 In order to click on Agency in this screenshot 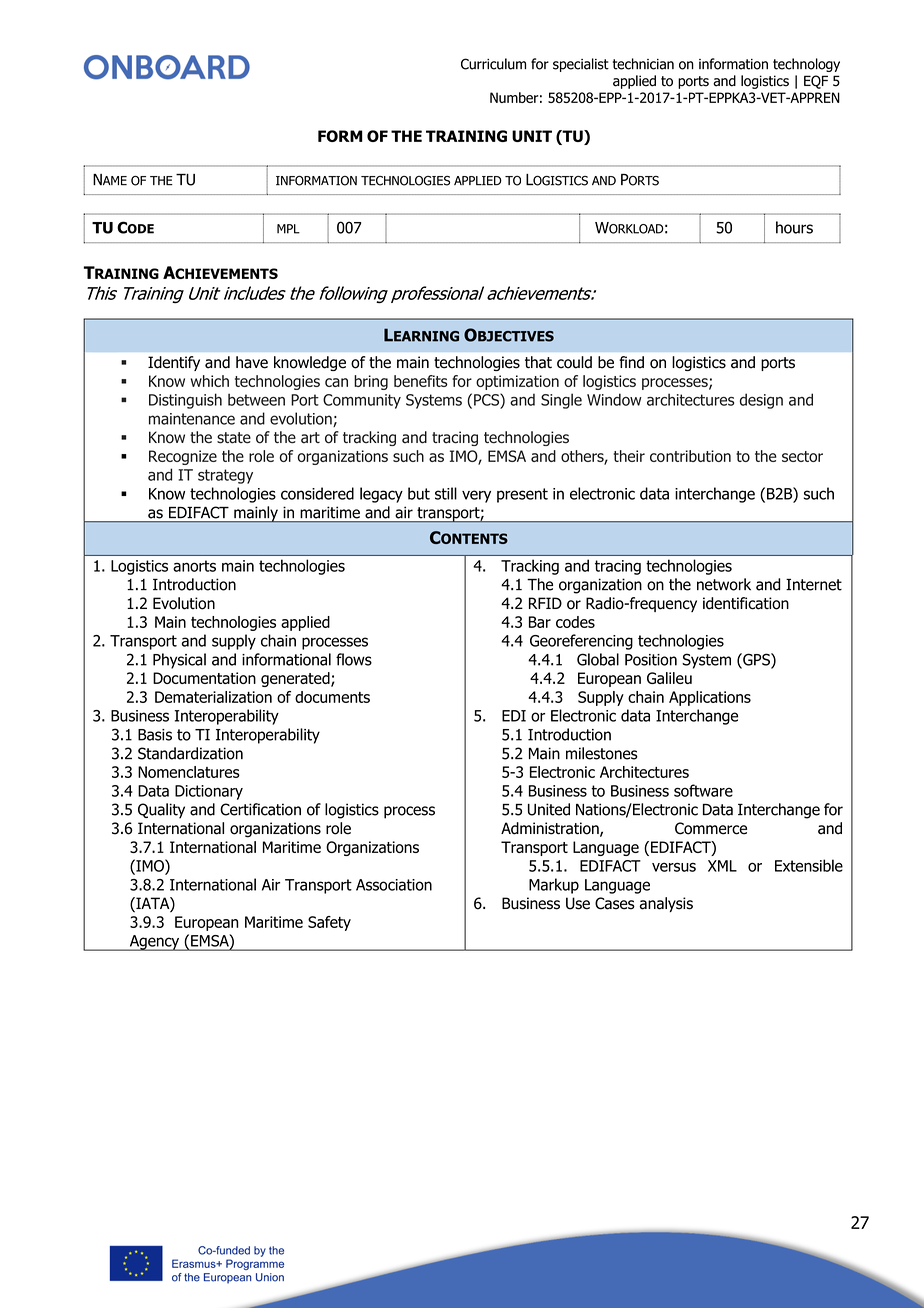, I will do `click(154, 943)`.
